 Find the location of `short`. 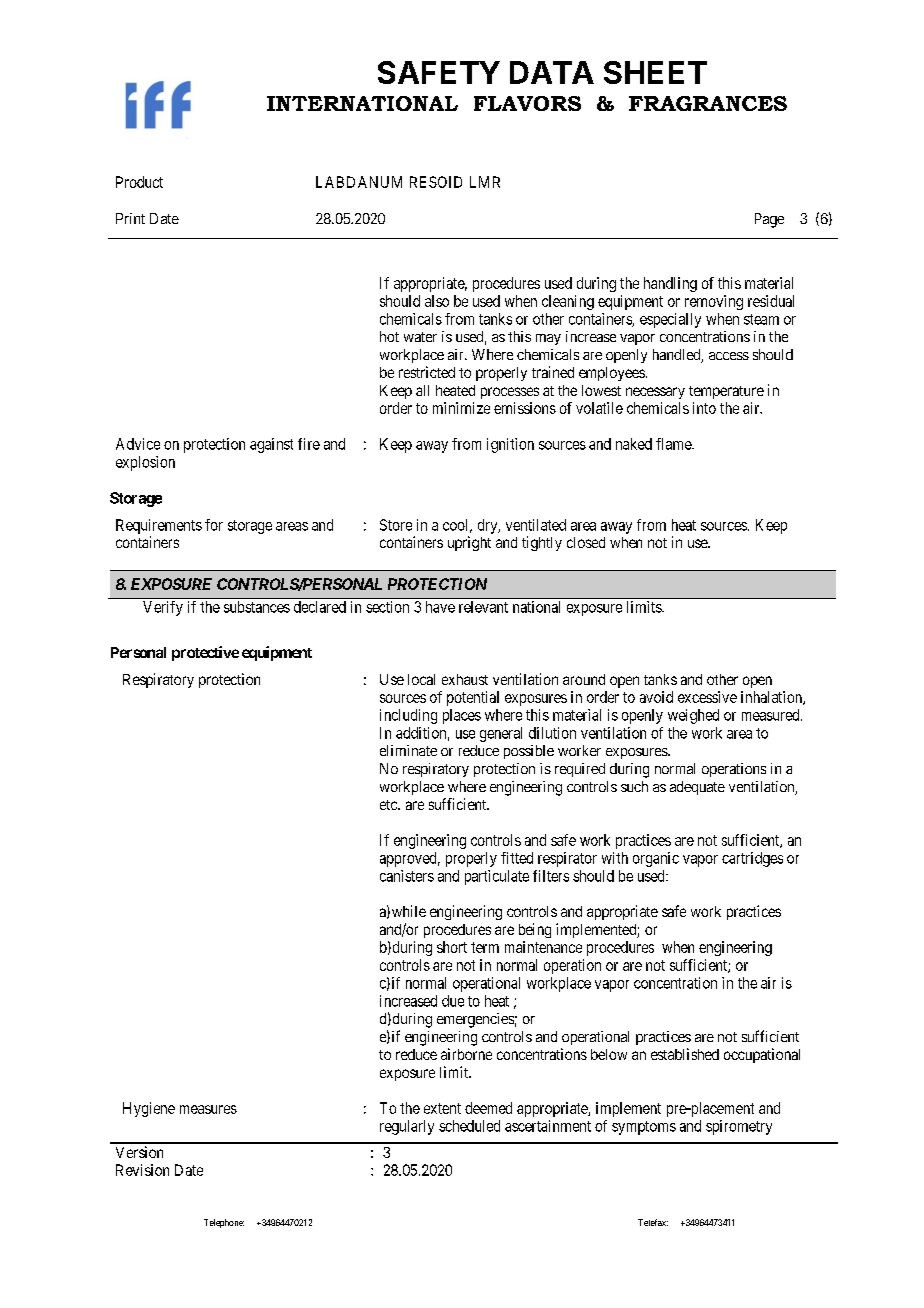

short is located at coordinates (452, 947).
